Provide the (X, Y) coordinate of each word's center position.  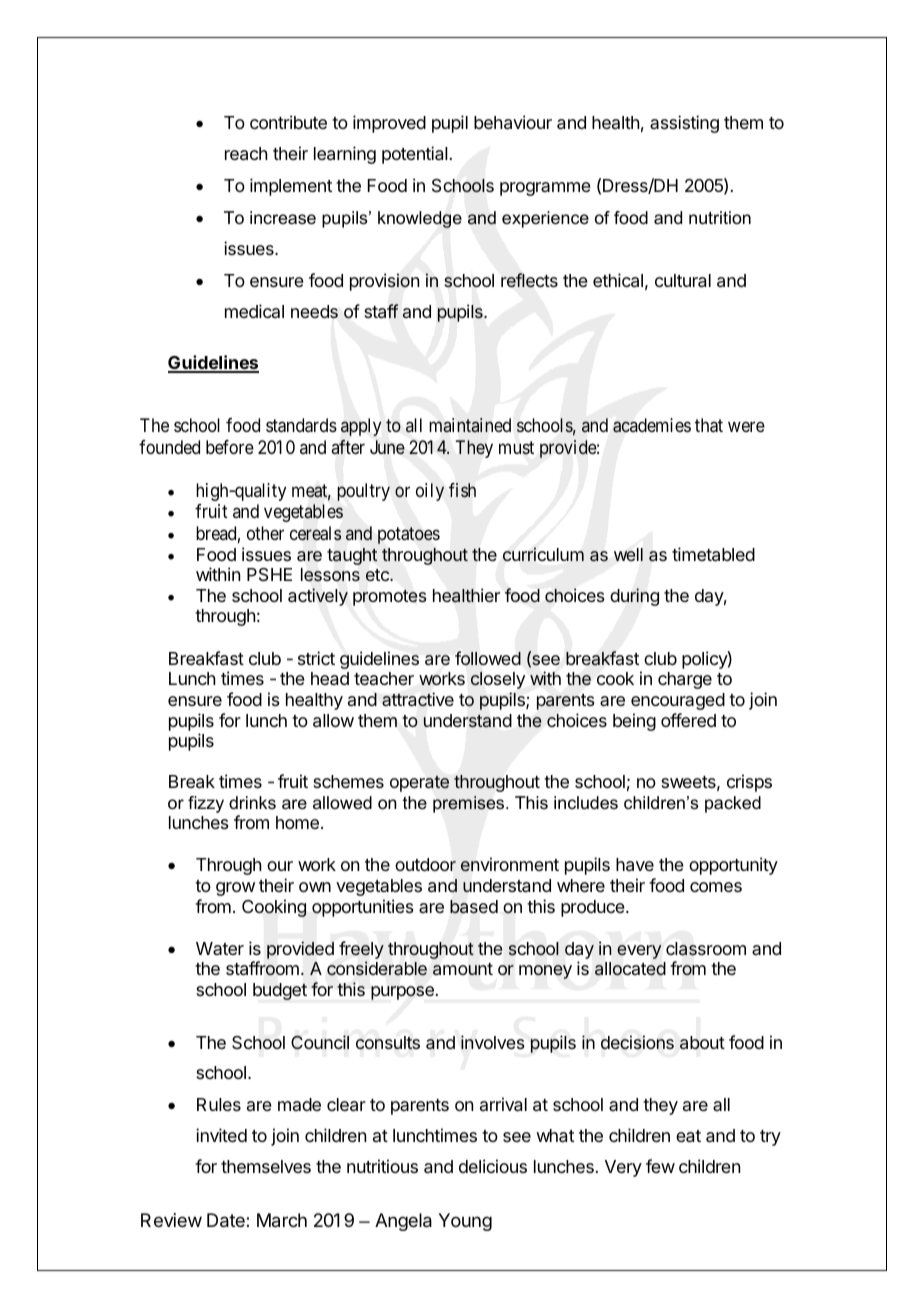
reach (246, 154)
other (265, 533)
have (635, 865)
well (628, 554)
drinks (252, 802)
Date (227, 1220)
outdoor (425, 864)
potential (415, 155)
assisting (684, 124)
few (660, 1166)
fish (462, 490)
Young (465, 1222)
